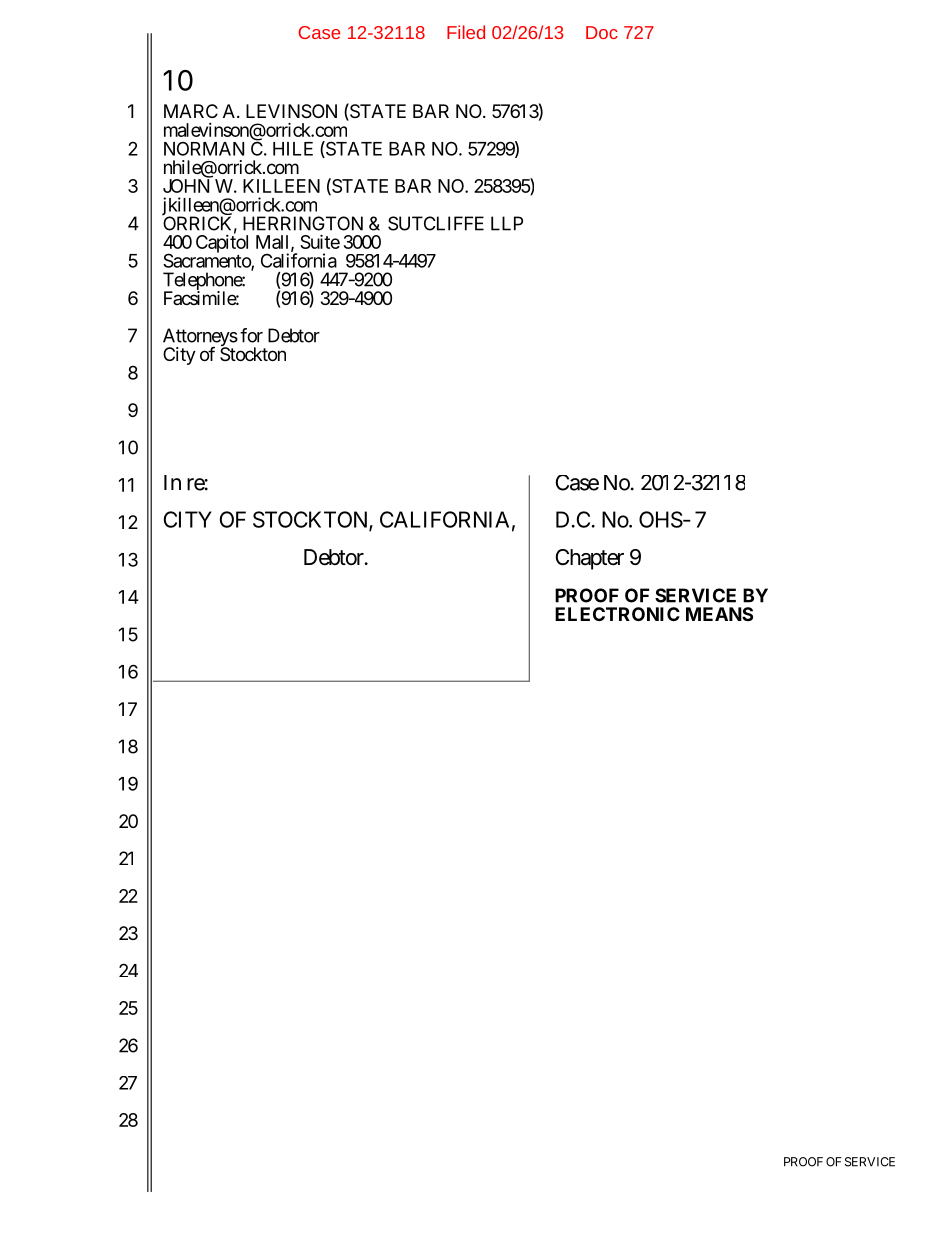 This screenshot has height=1233, width=952. I want to click on Chapter, so click(590, 559).
